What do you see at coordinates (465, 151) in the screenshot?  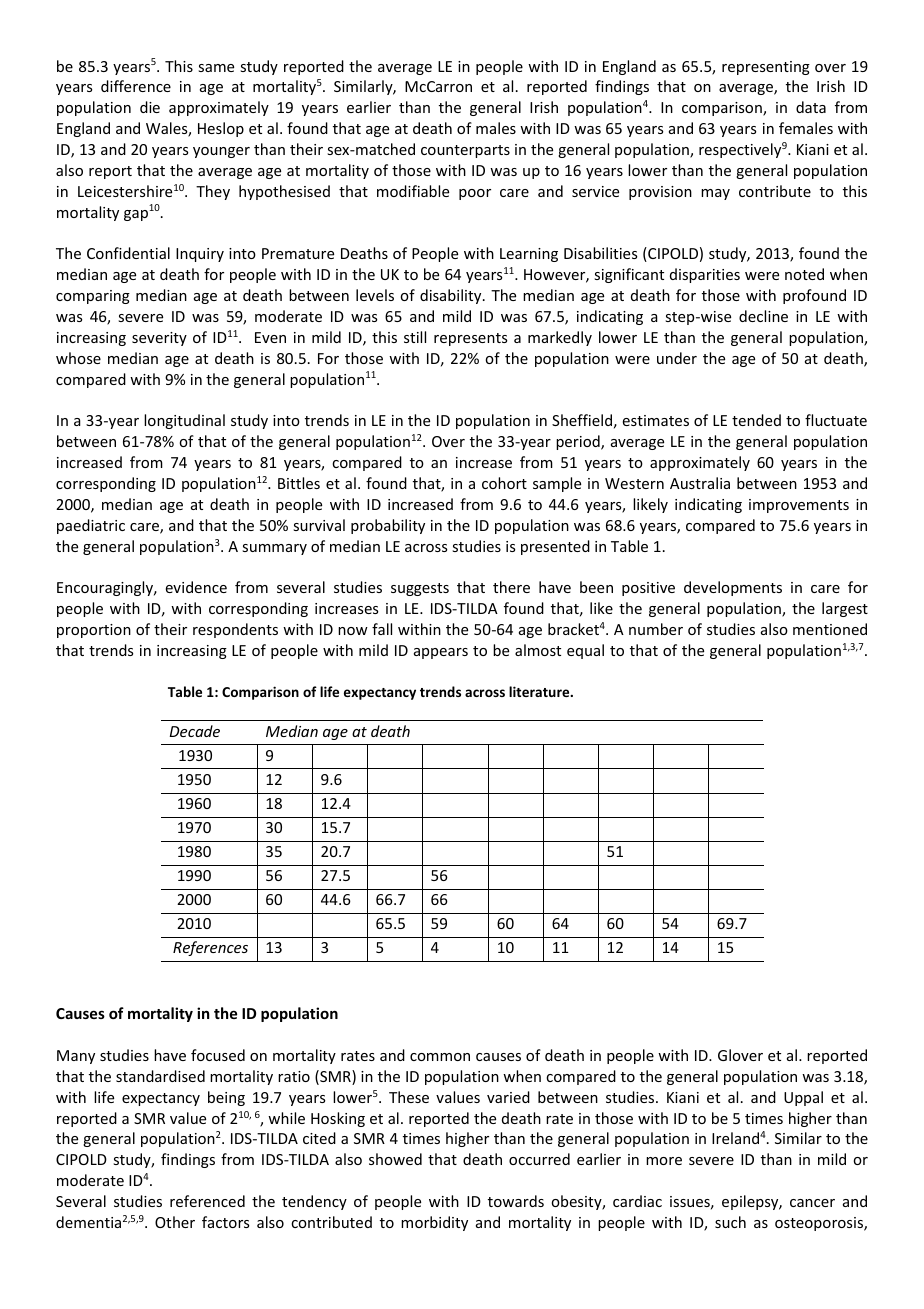 I see `counterparts` at bounding box center [465, 151].
